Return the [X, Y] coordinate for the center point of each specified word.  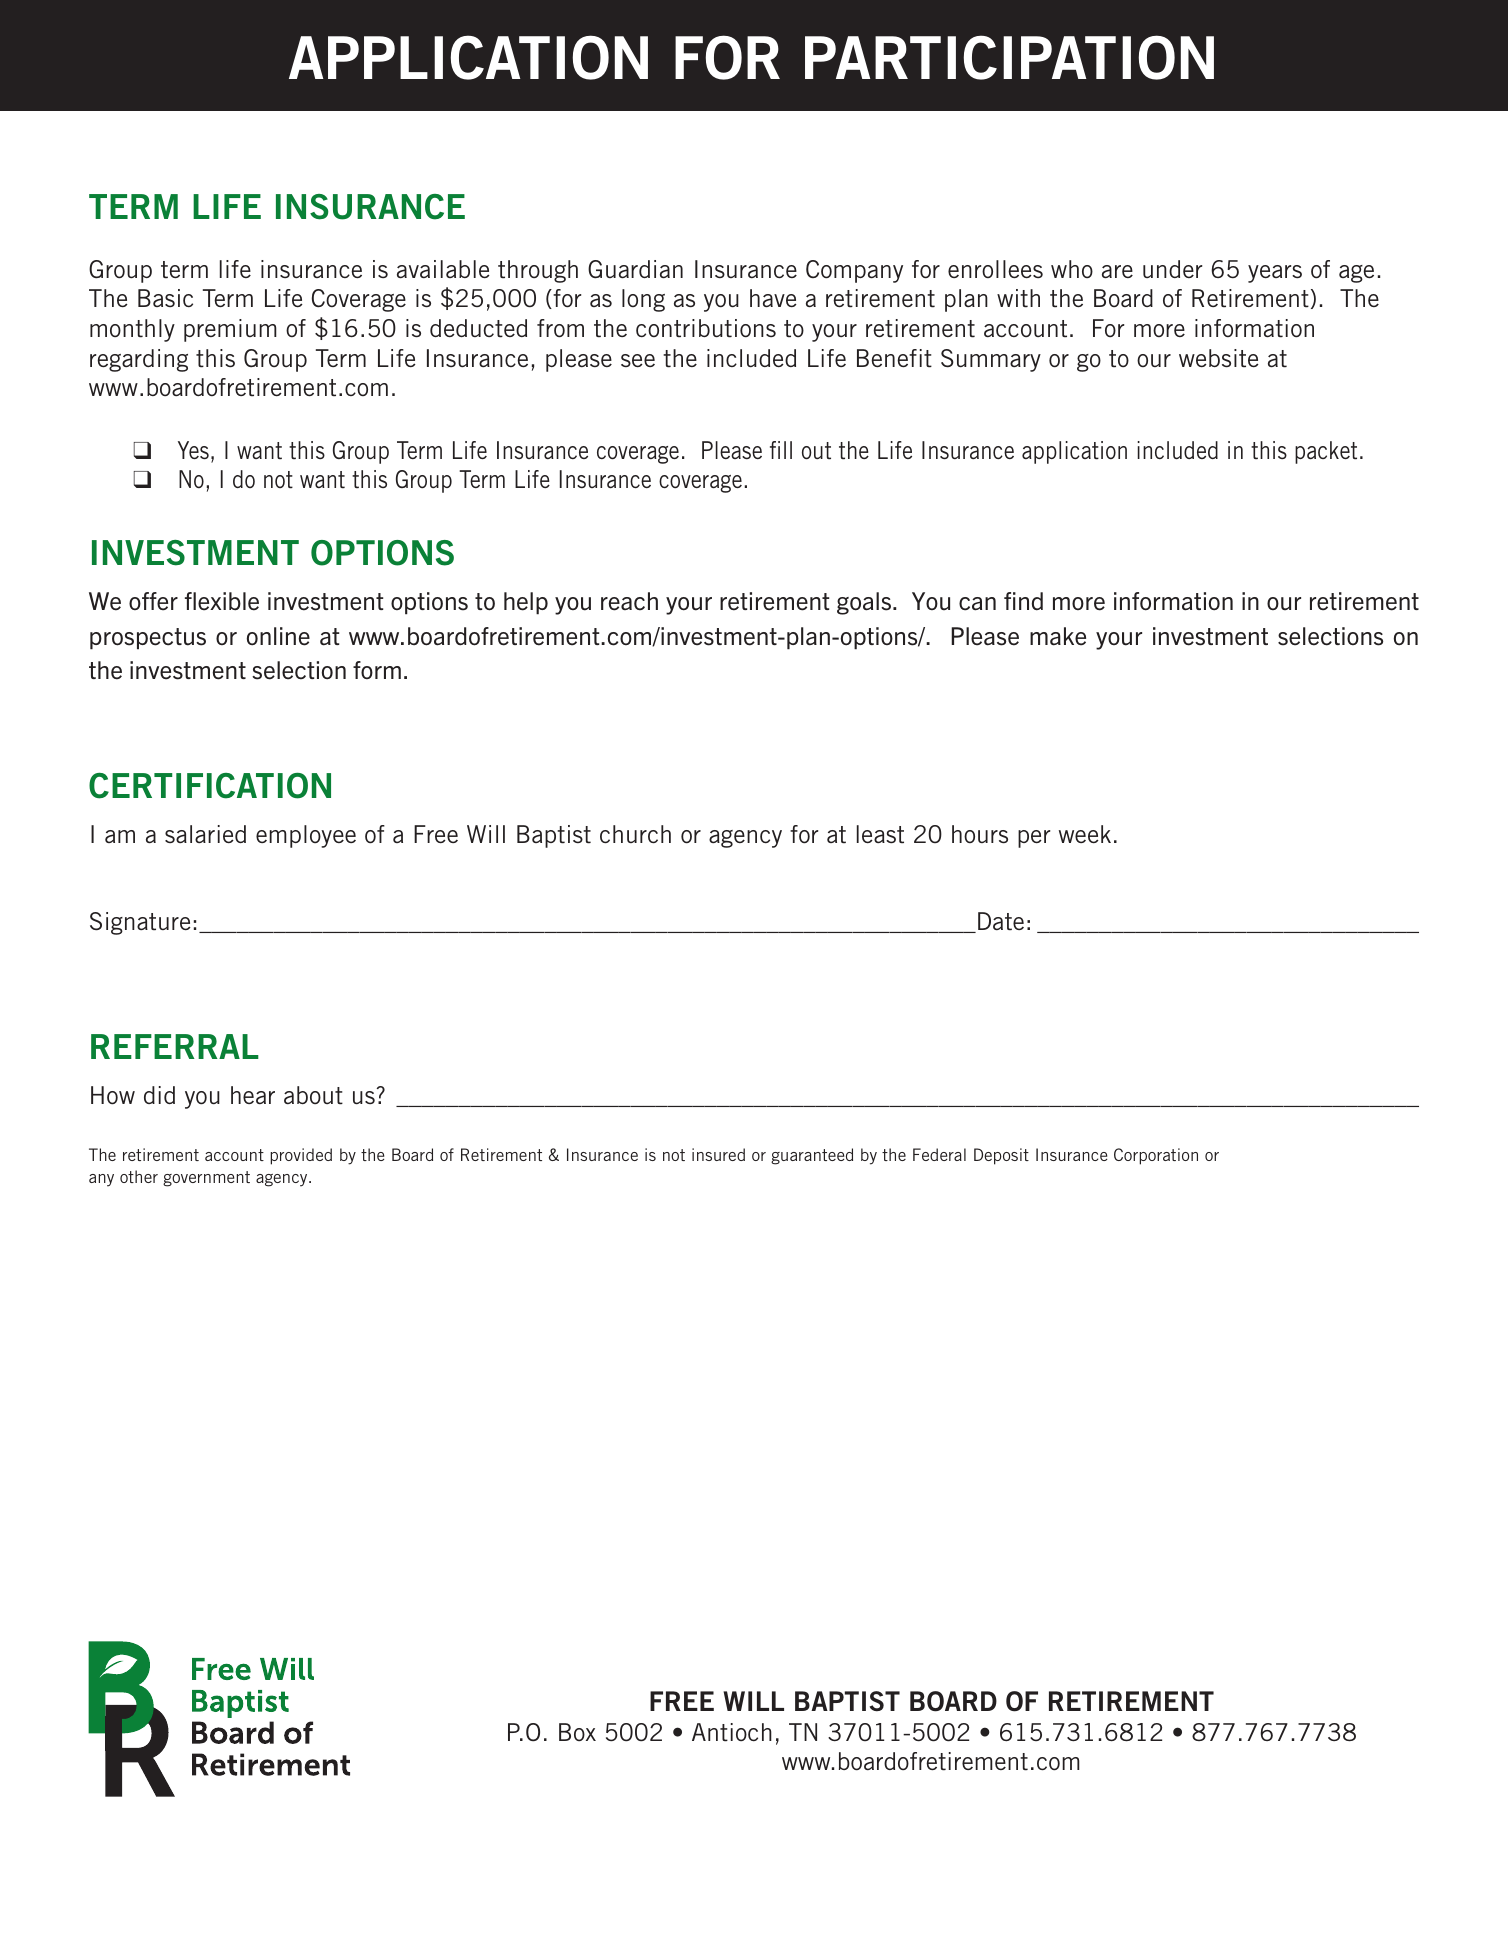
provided [301, 1156]
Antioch [732, 1732]
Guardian [635, 269]
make [1058, 636]
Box [577, 1732]
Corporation [1156, 1156]
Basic [165, 298]
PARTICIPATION [1009, 57]
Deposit [1001, 1156]
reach [629, 601]
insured [718, 1154]
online [278, 636]
